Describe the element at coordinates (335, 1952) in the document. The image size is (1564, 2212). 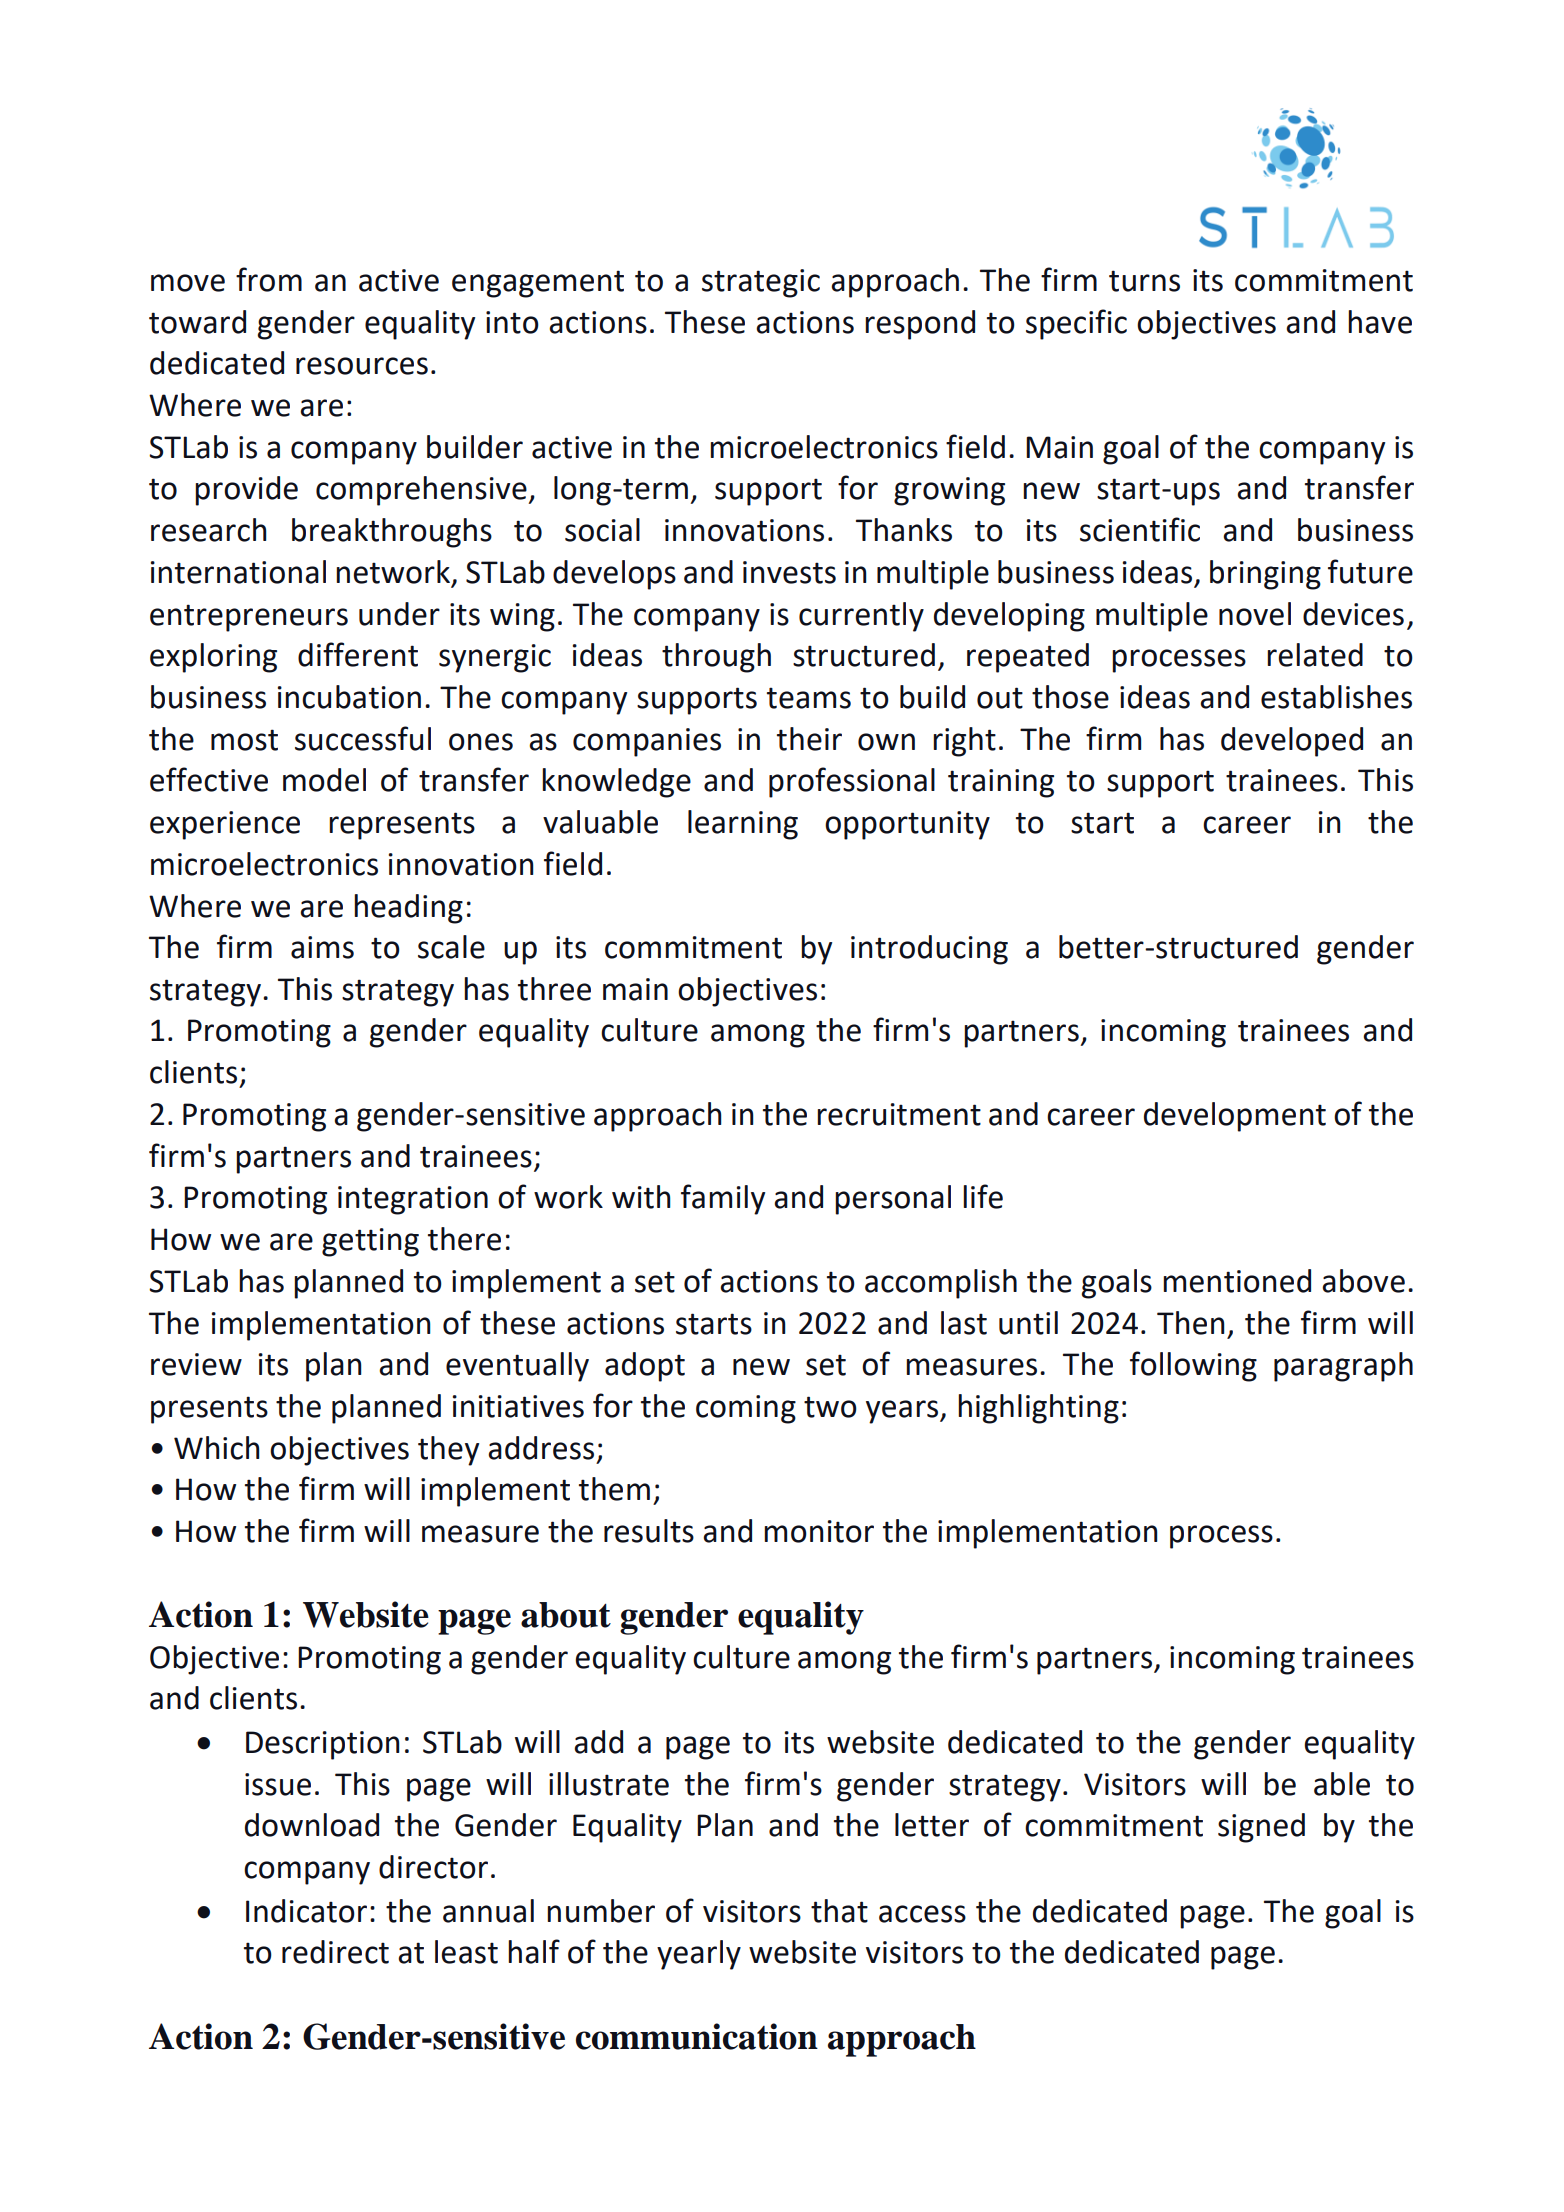
I see `redirect` at that location.
